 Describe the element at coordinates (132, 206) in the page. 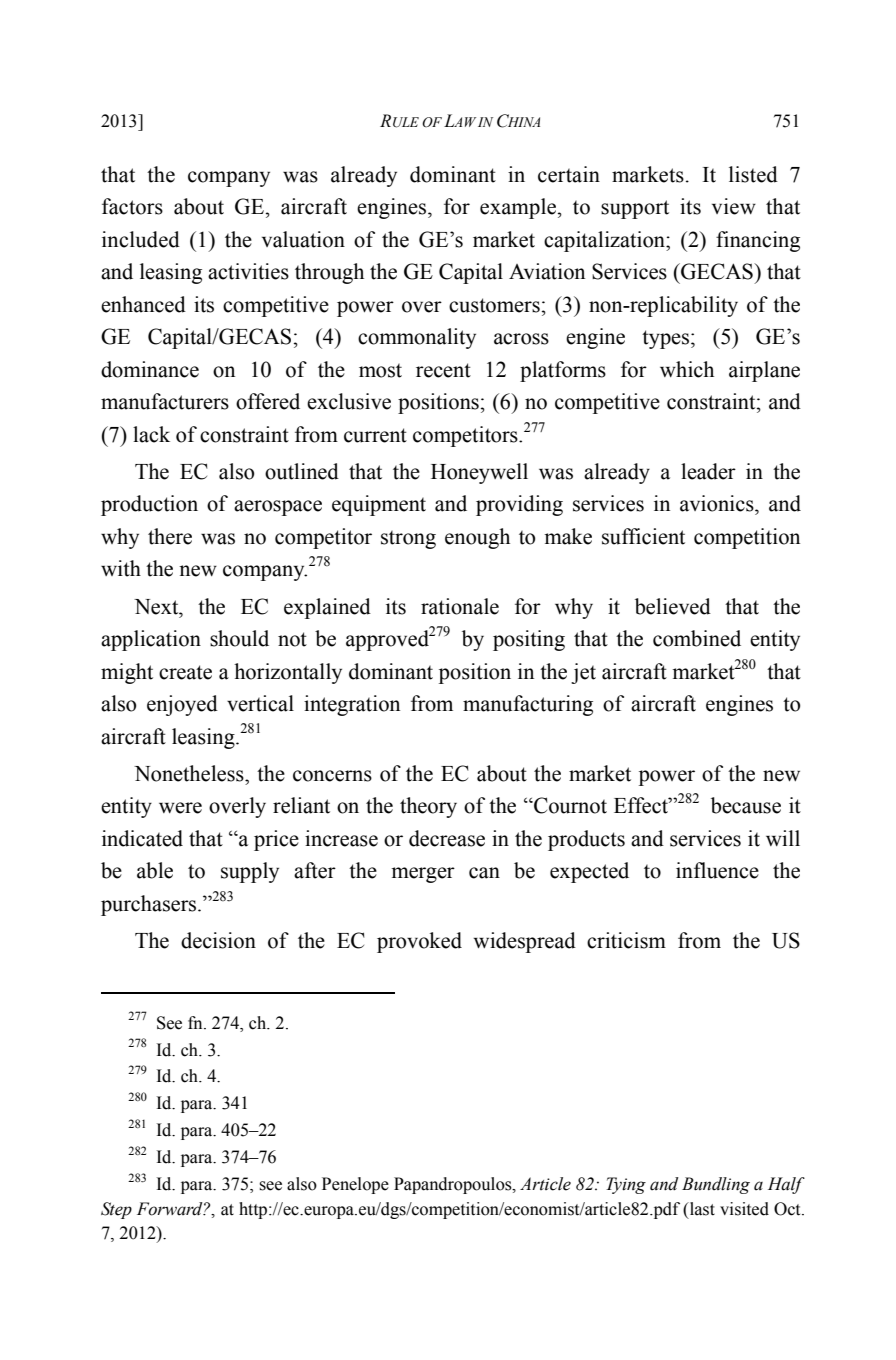

I see `factors` at that location.
